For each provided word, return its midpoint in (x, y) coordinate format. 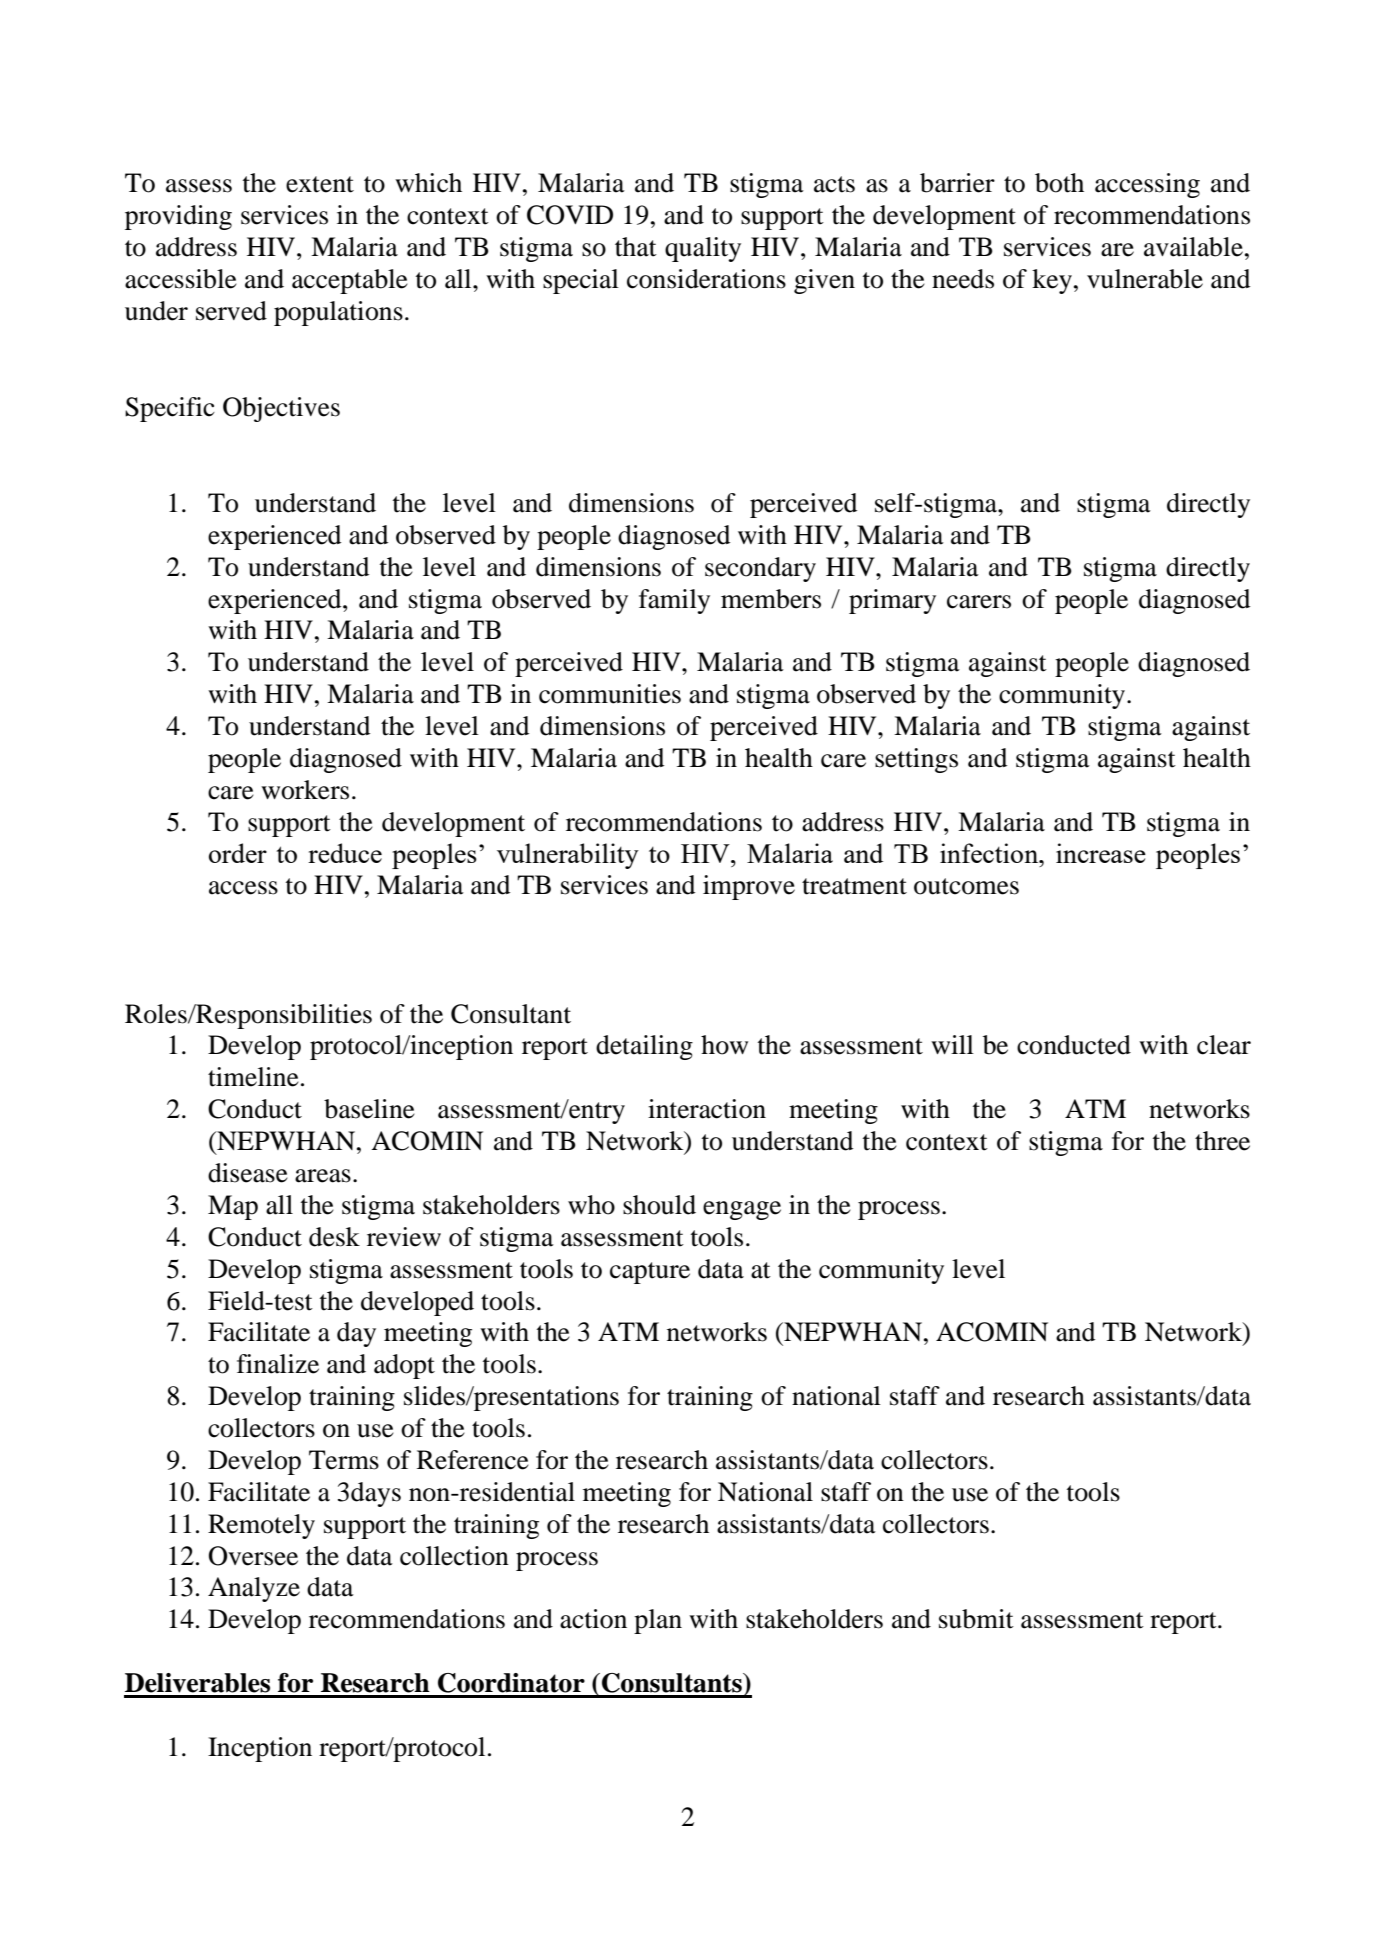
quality (703, 249)
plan (658, 1621)
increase (1101, 853)
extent (320, 184)
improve (749, 887)
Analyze (254, 1589)
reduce (345, 853)
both (1059, 183)
